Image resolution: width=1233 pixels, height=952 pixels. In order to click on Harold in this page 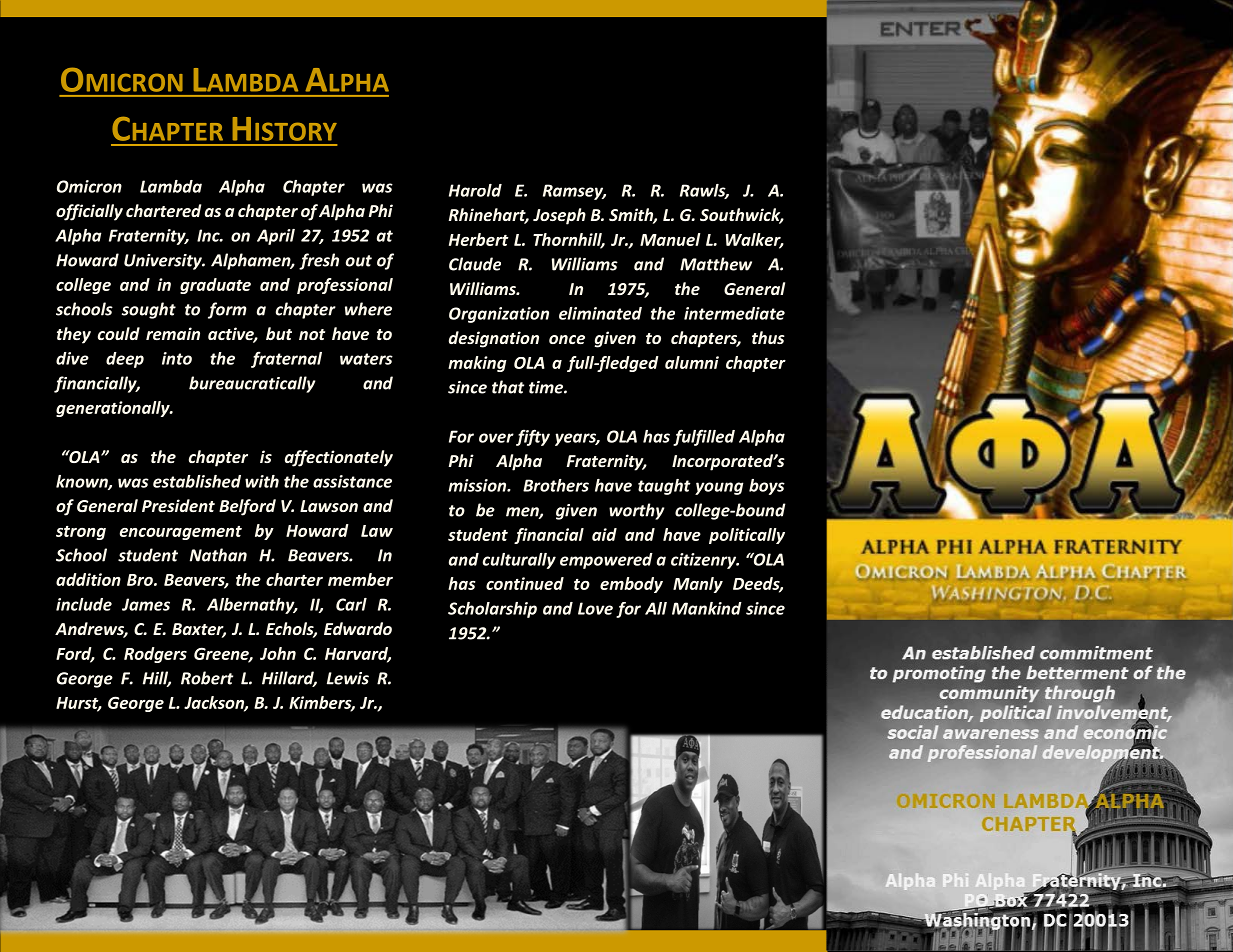, I will do `click(475, 190)`.
